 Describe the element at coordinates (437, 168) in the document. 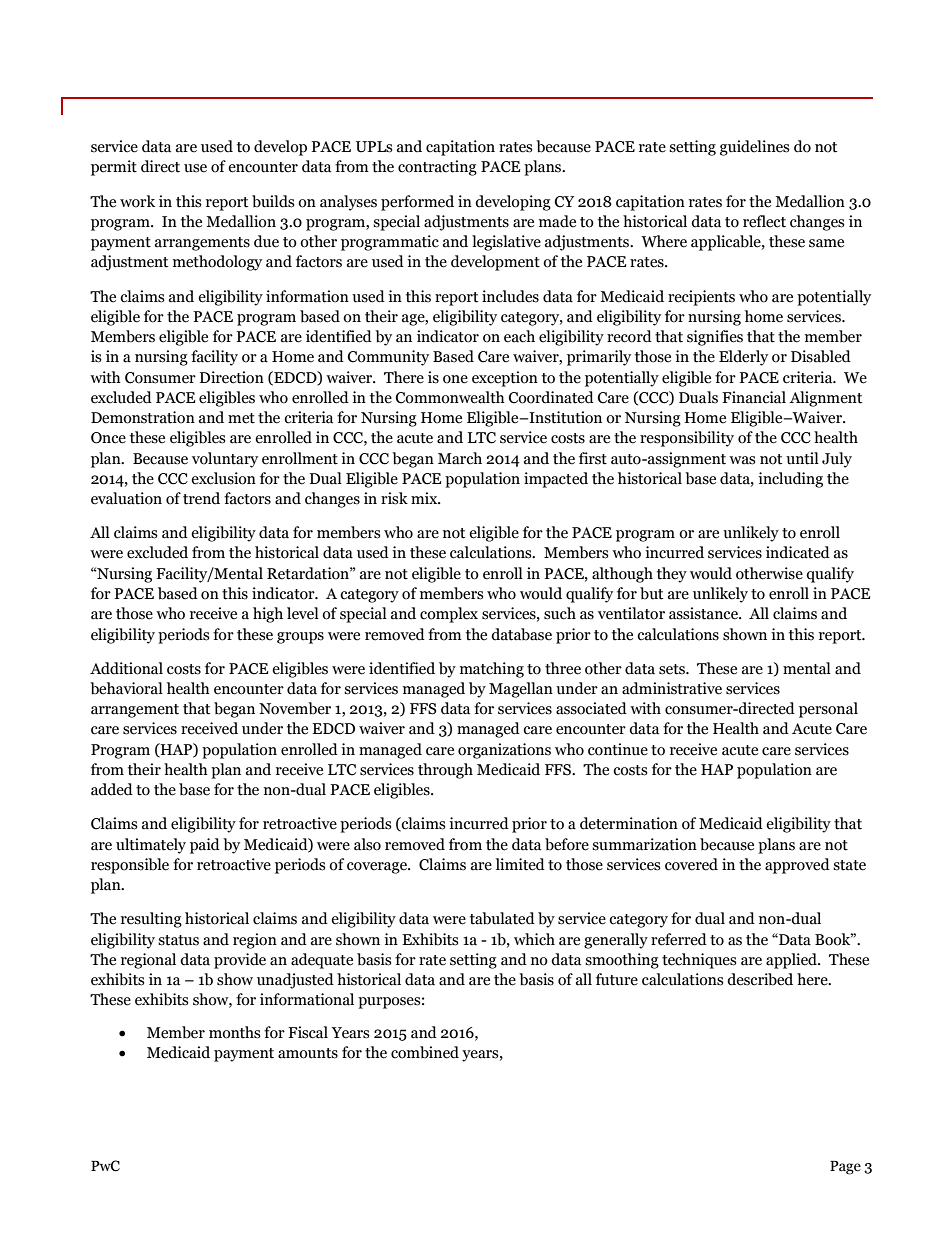

I see `contracting` at that location.
